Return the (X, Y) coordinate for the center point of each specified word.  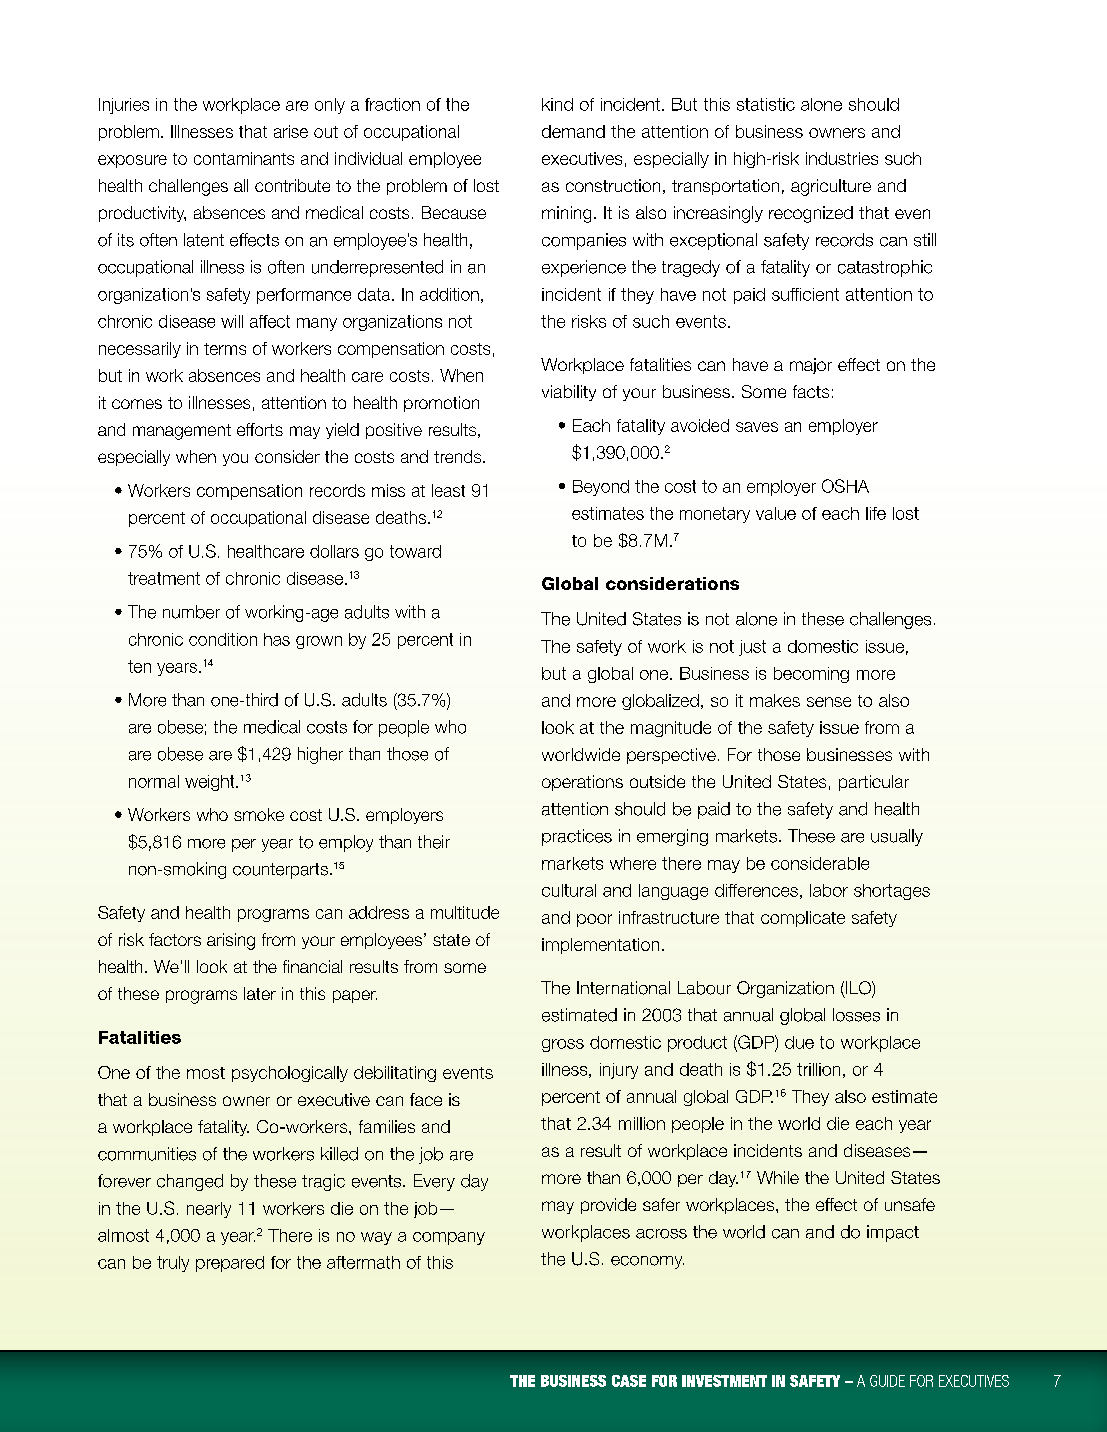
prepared (230, 1264)
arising (231, 941)
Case (629, 1381)
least (448, 490)
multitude (465, 912)
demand (573, 131)
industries (842, 158)
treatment (164, 578)
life (876, 513)
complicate (803, 919)
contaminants (244, 158)
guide (887, 1381)
